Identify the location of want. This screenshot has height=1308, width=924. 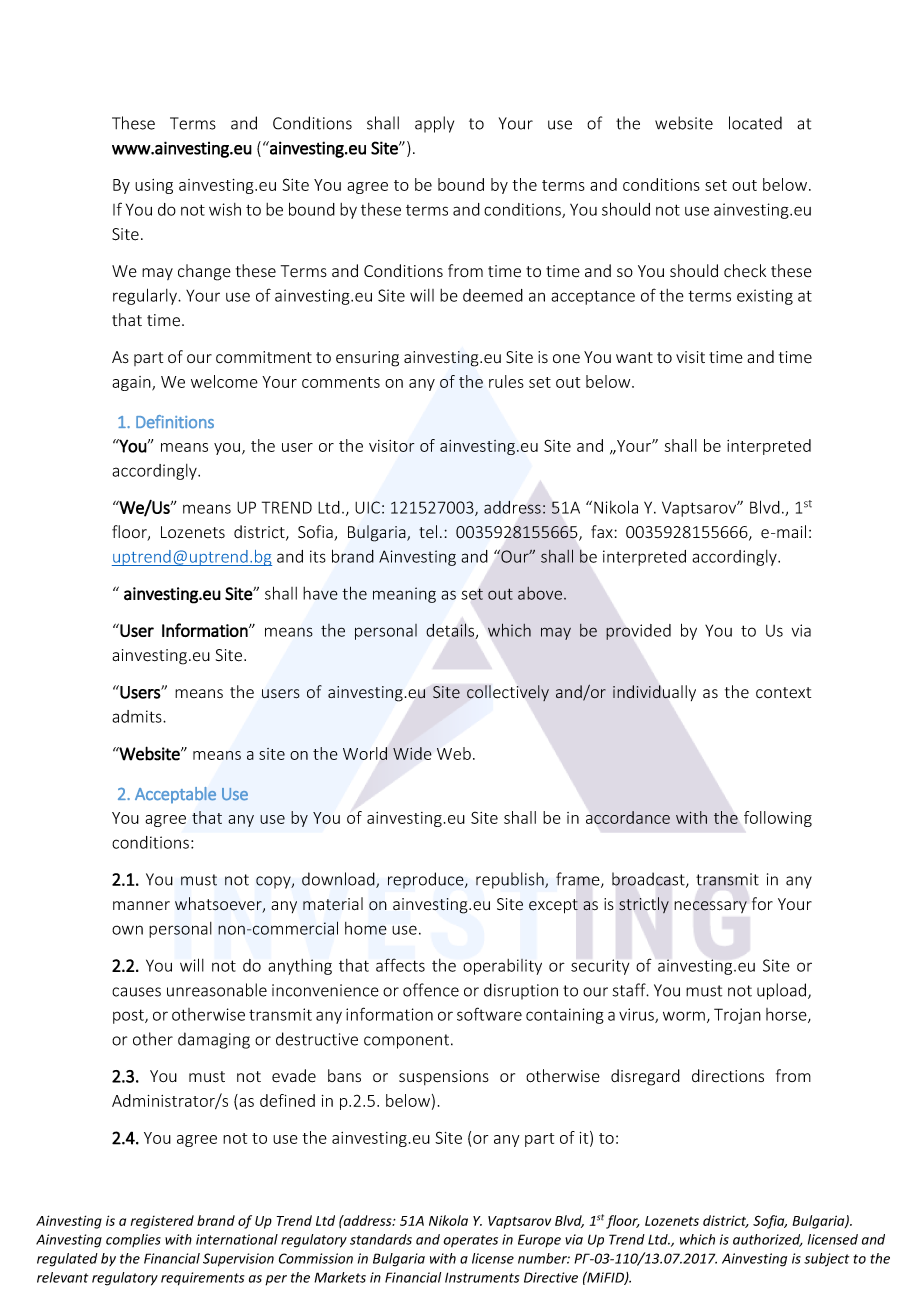
(634, 357).
